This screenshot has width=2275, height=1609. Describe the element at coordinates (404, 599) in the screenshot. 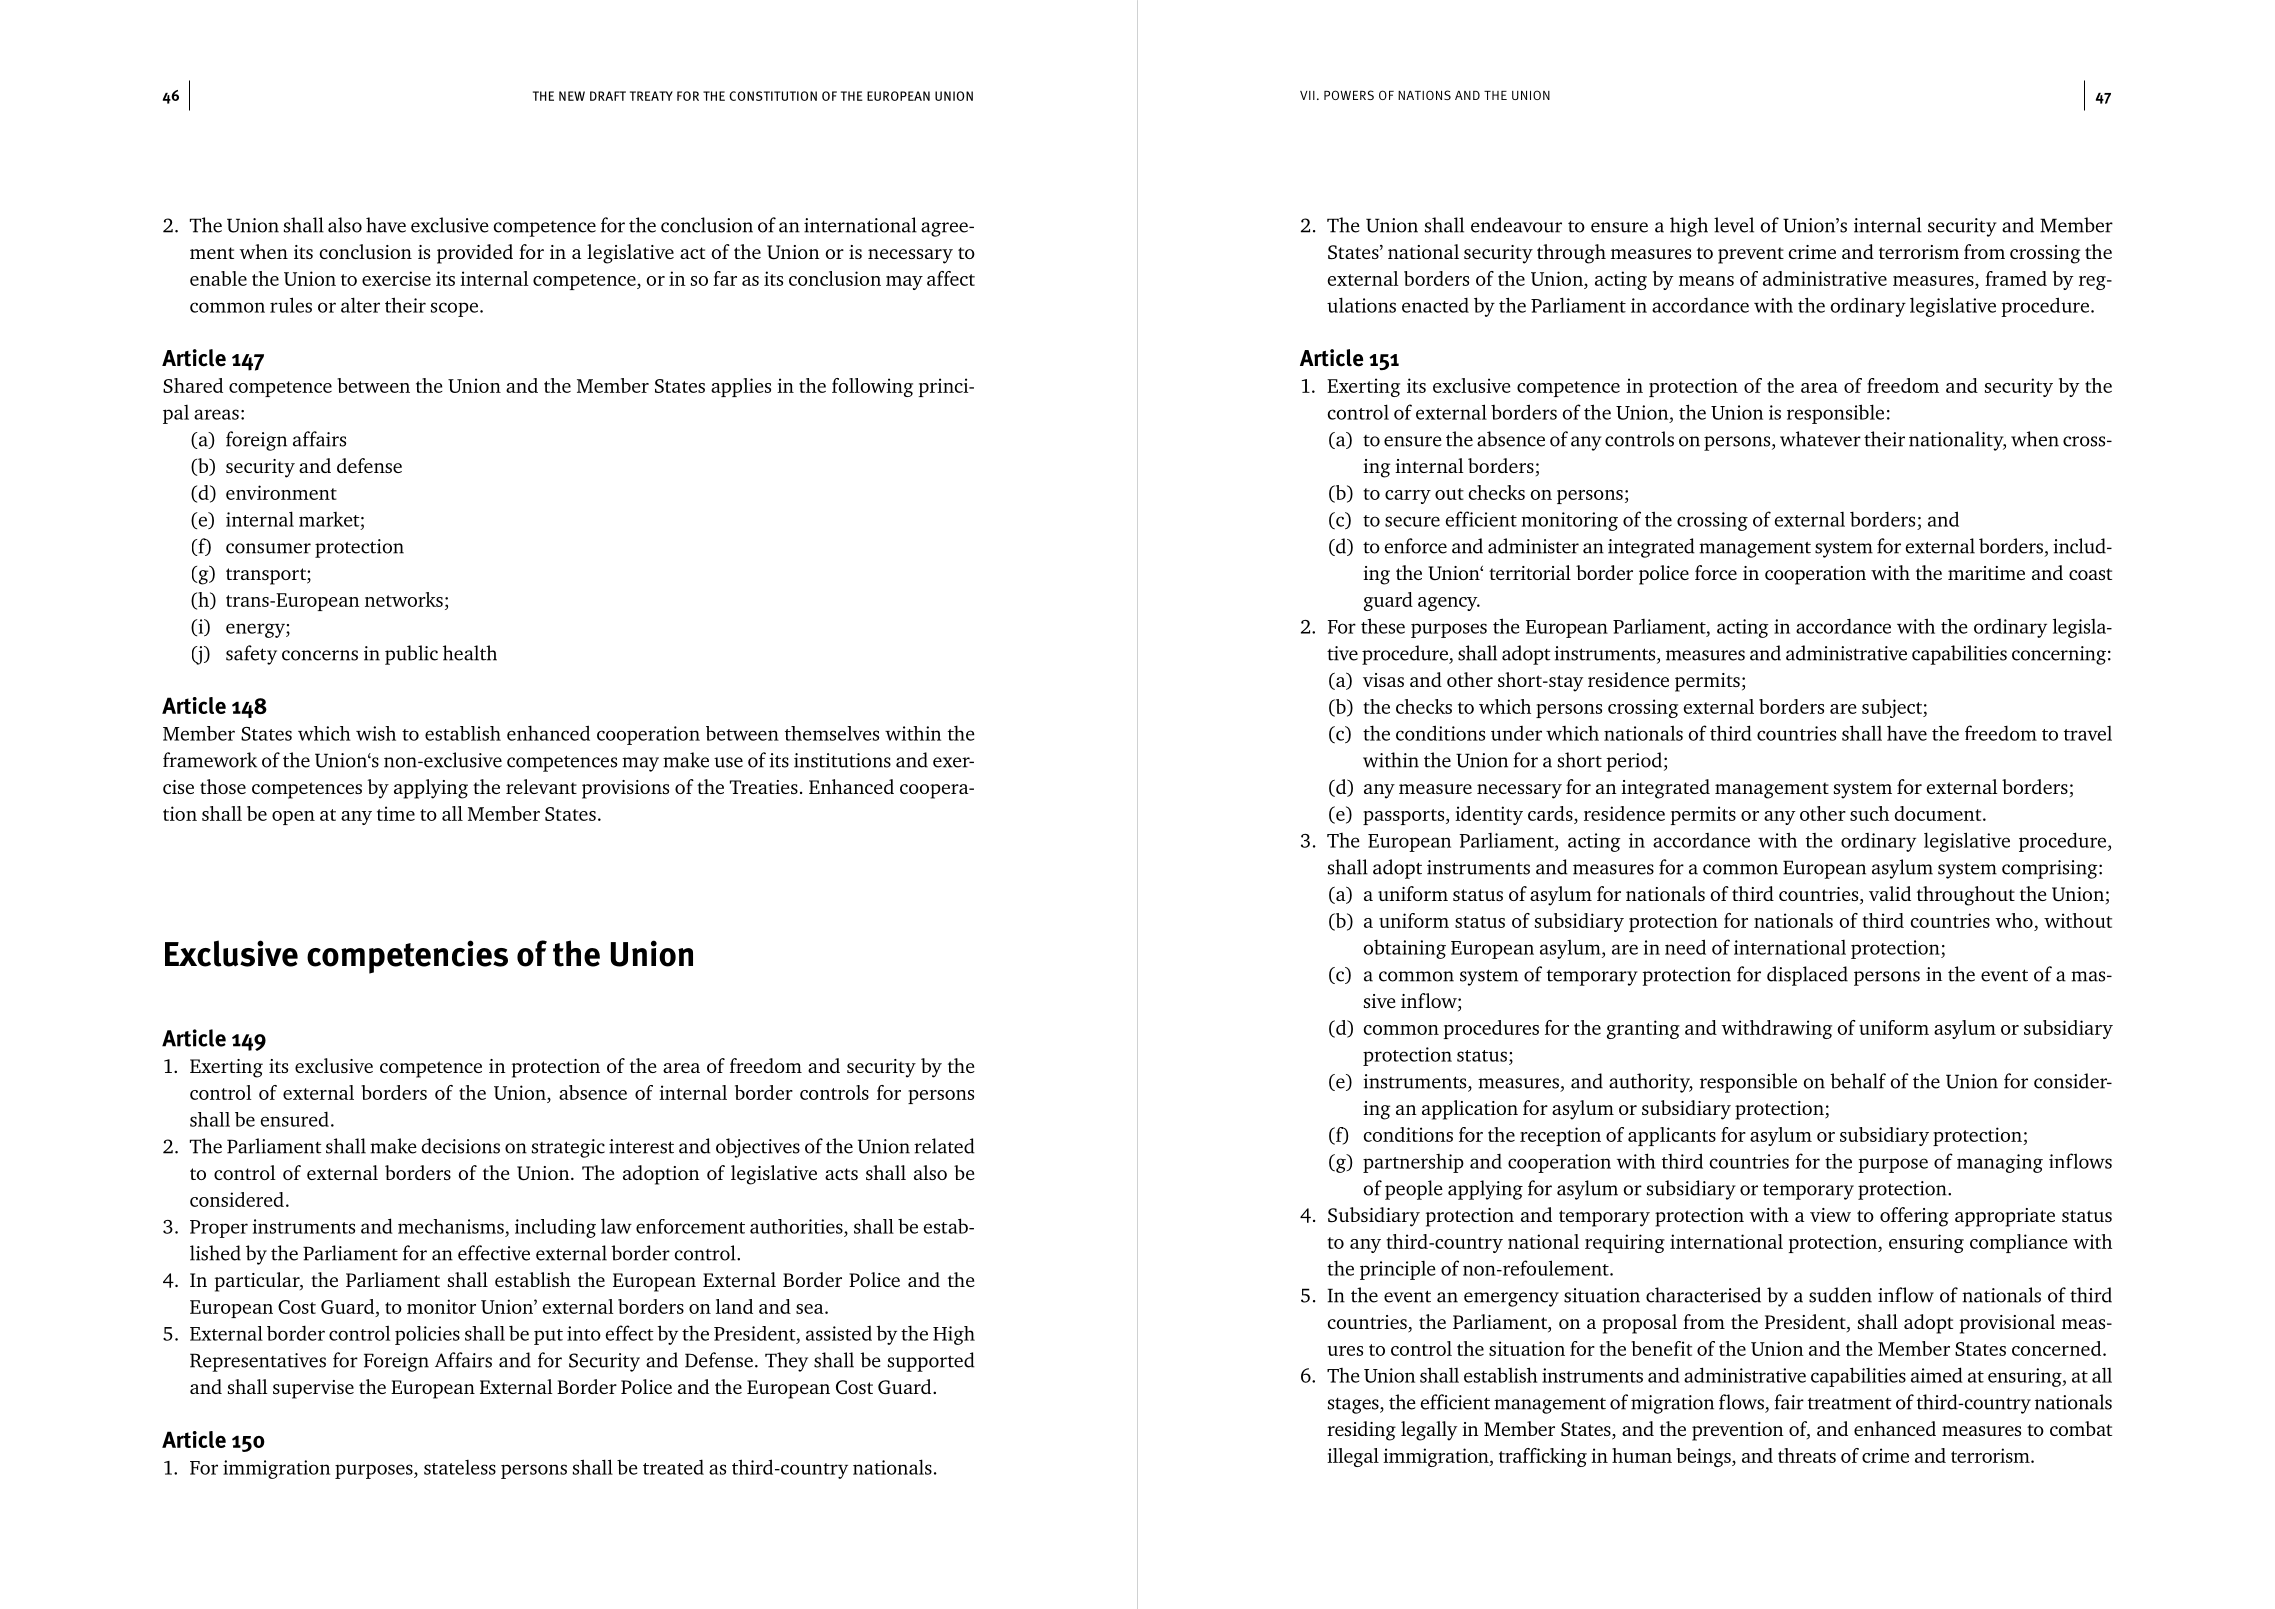

I see `networks` at that location.
